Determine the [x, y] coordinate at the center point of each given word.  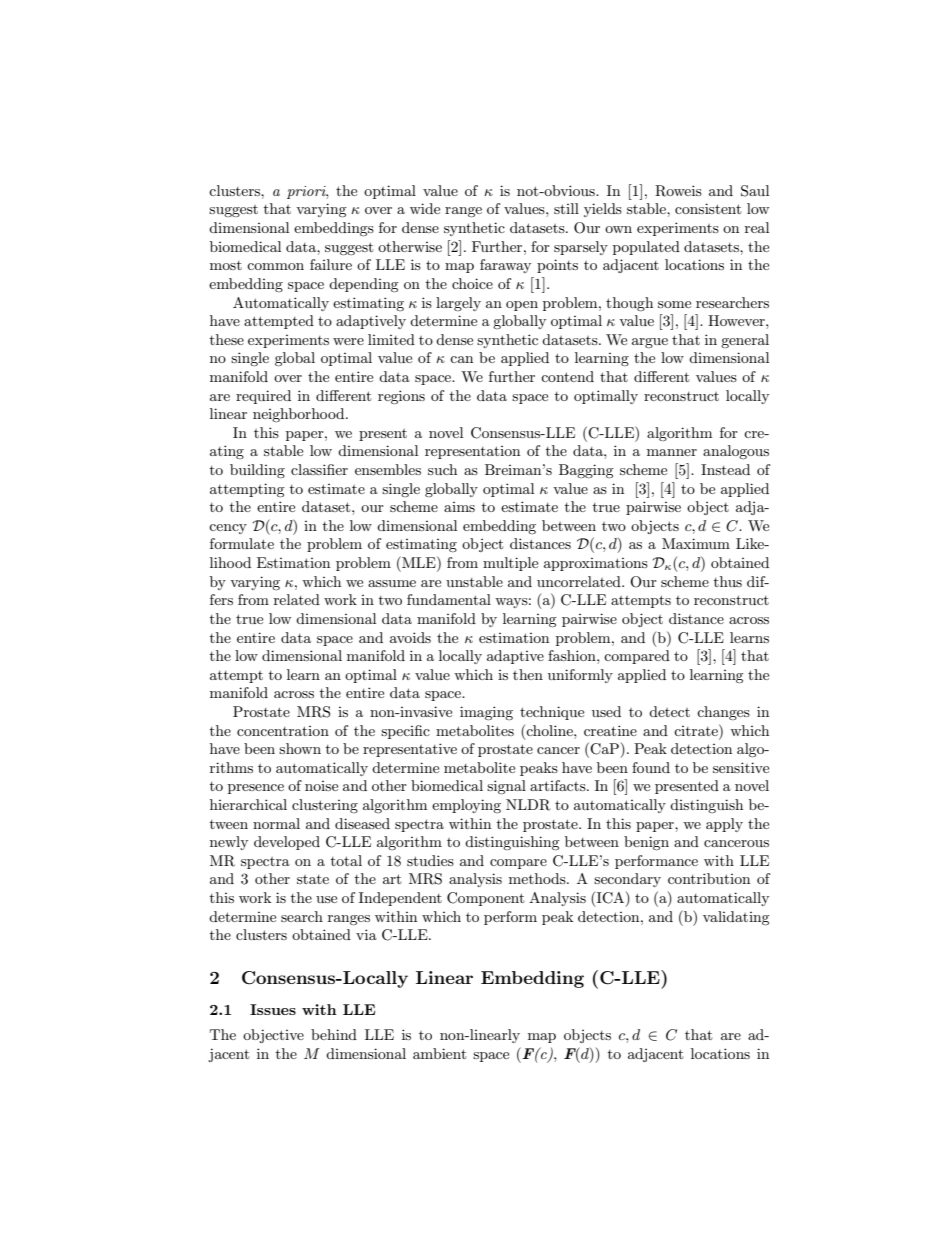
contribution [709, 878]
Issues [273, 1009]
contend [567, 376]
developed [287, 843]
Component [485, 899]
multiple [510, 564]
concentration [283, 731]
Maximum [696, 543]
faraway [505, 266]
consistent [708, 208]
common [275, 266]
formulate [242, 543]
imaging [486, 713]
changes [723, 713]
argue [650, 343]
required [263, 397]
